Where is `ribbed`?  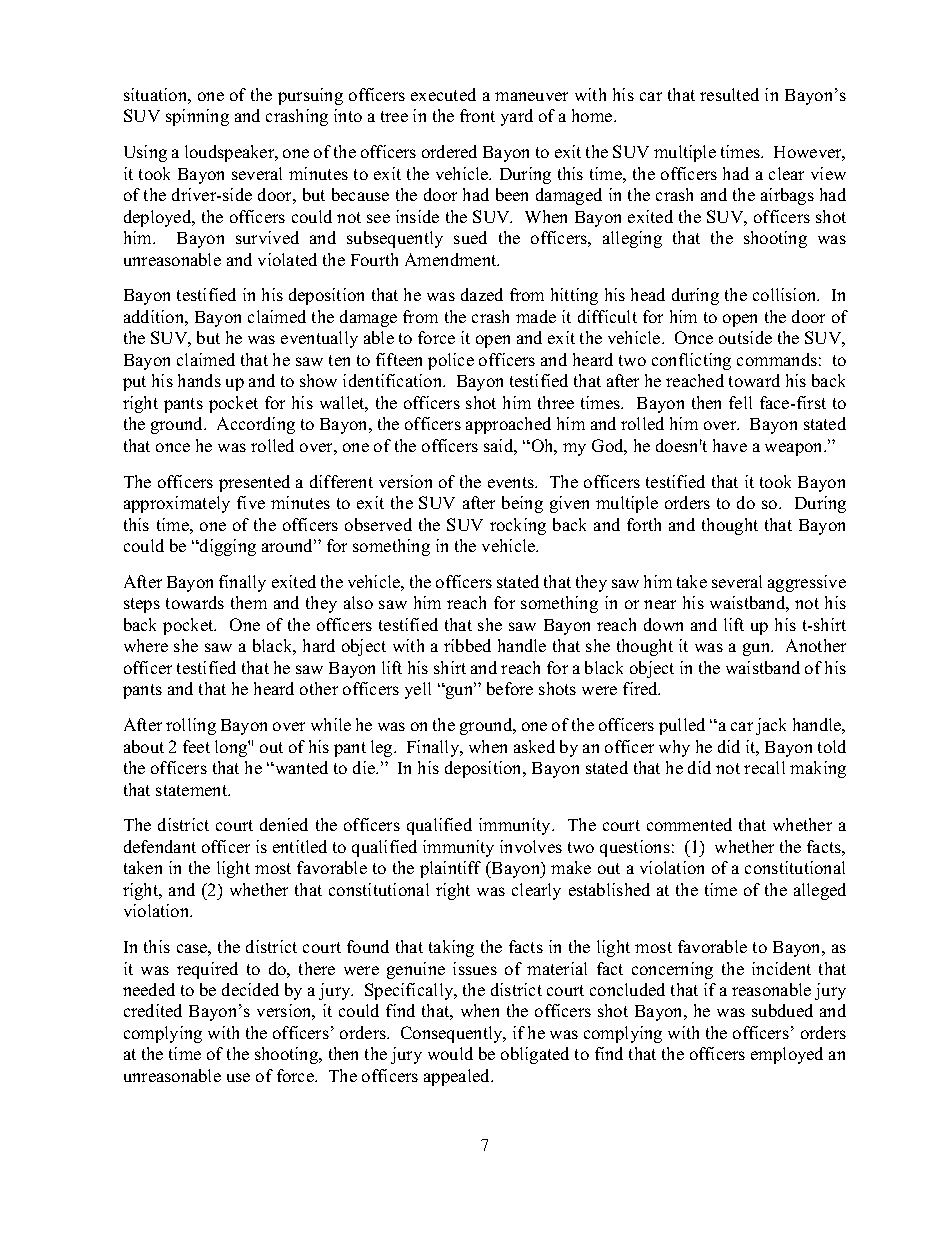 ribbed is located at coordinates (467, 645).
